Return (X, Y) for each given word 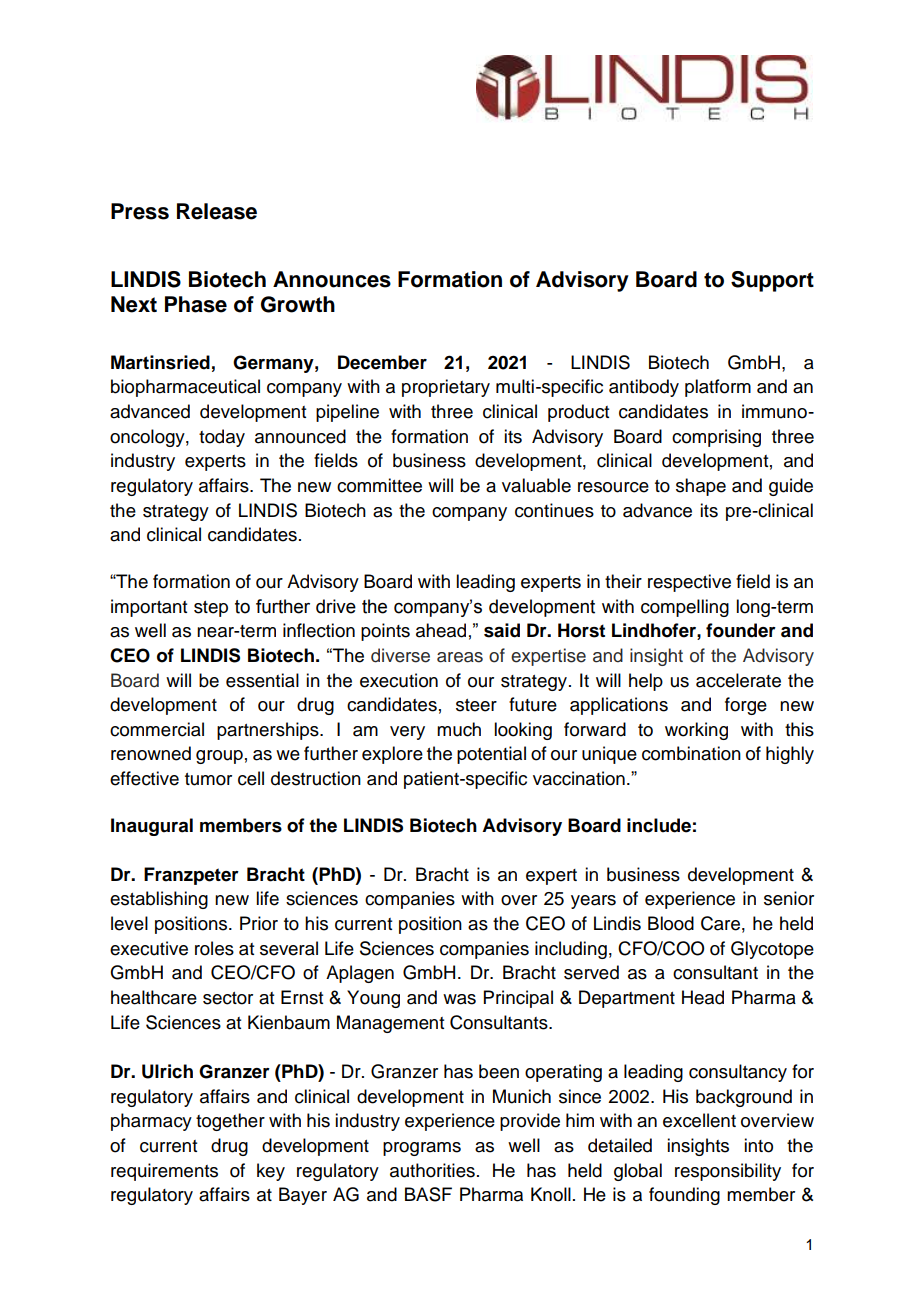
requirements (164, 1172)
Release (217, 211)
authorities (432, 1170)
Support (772, 281)
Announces (332, 279)
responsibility (728, 1172)
